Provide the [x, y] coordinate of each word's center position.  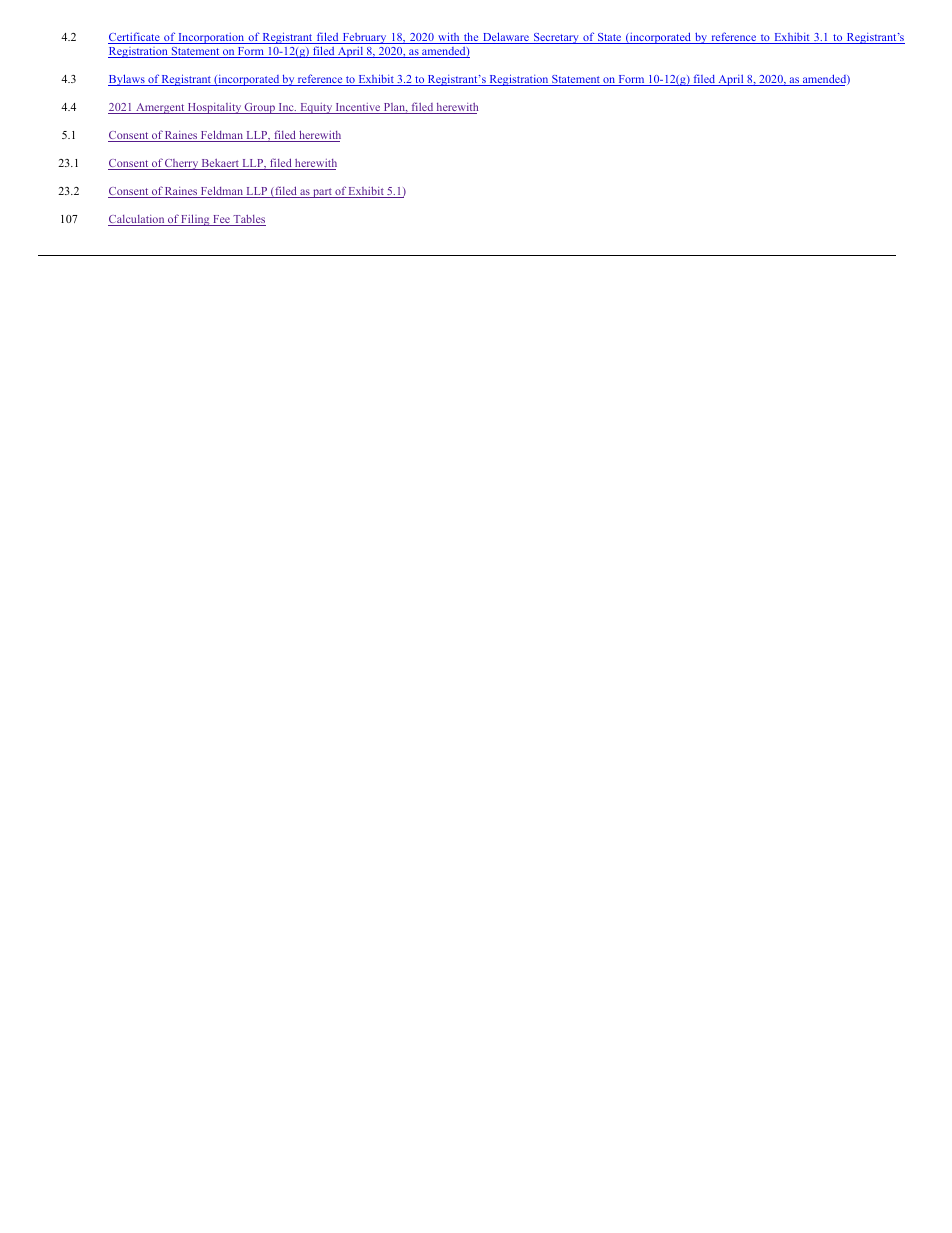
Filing [196, 220]
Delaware [505, 38]
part [322, 193]
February [364, 38]
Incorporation [211, 38]
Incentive [358, 108]
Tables [248, 220]
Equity [316, 108]
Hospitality [215, 108]
